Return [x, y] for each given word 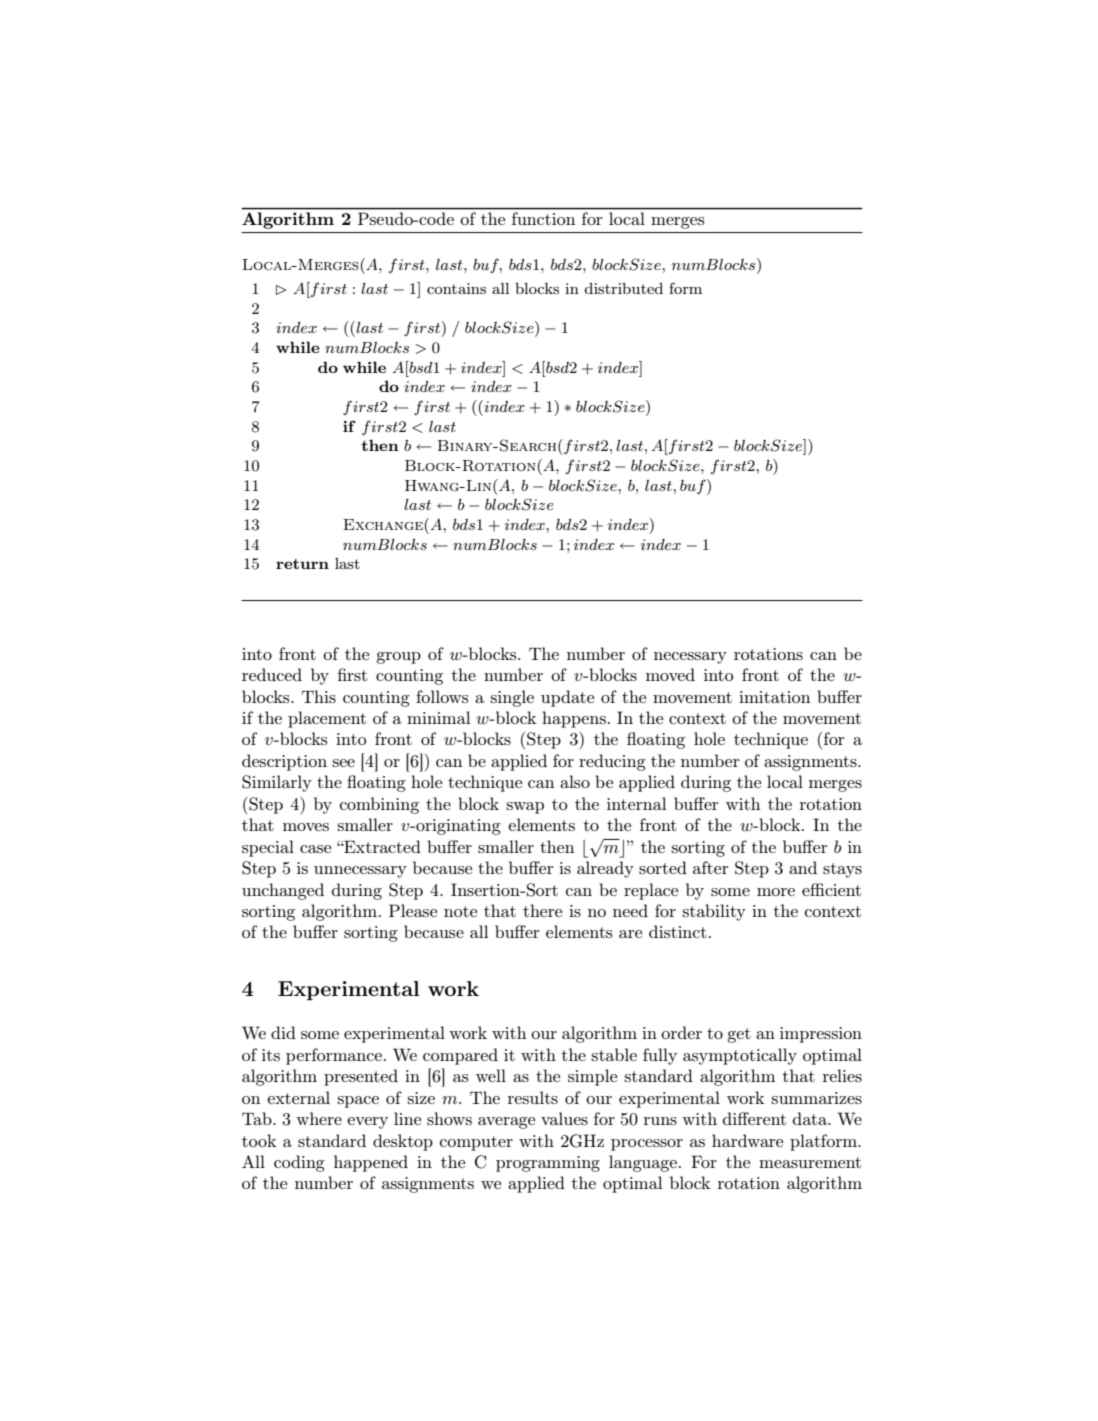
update [567, 698]
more [776, 892]
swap [525, 808]
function [543, 218]
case [315, 849]
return [302, 564]
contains [456, 288]
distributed [623, 288]
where [319, 1118]
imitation [774, 697]
